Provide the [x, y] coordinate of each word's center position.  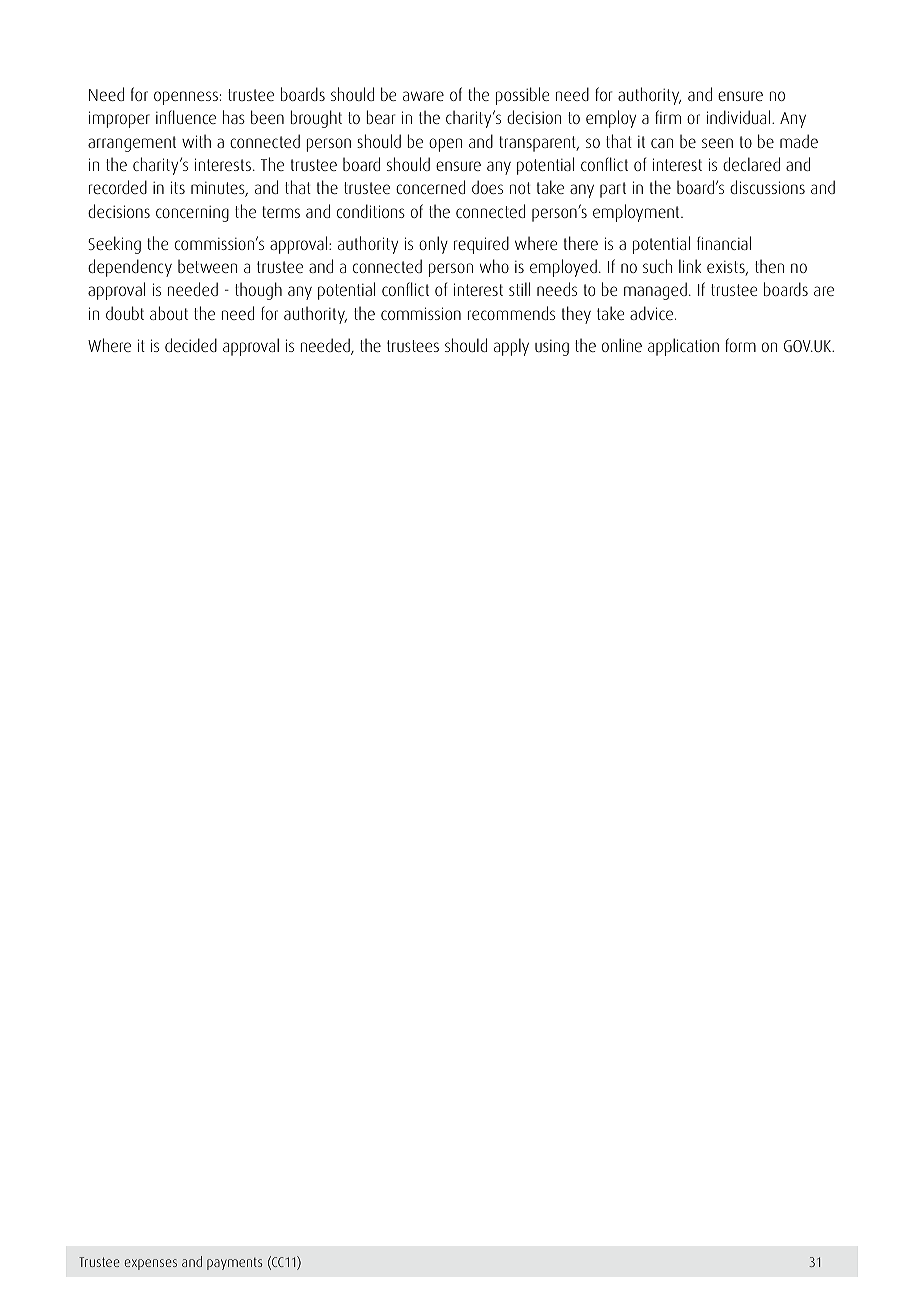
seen [717, 143]
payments [234, 1263]
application [683, 347]
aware [423, 96]
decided [191, 345]
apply [511, 347]
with [196, 141]
